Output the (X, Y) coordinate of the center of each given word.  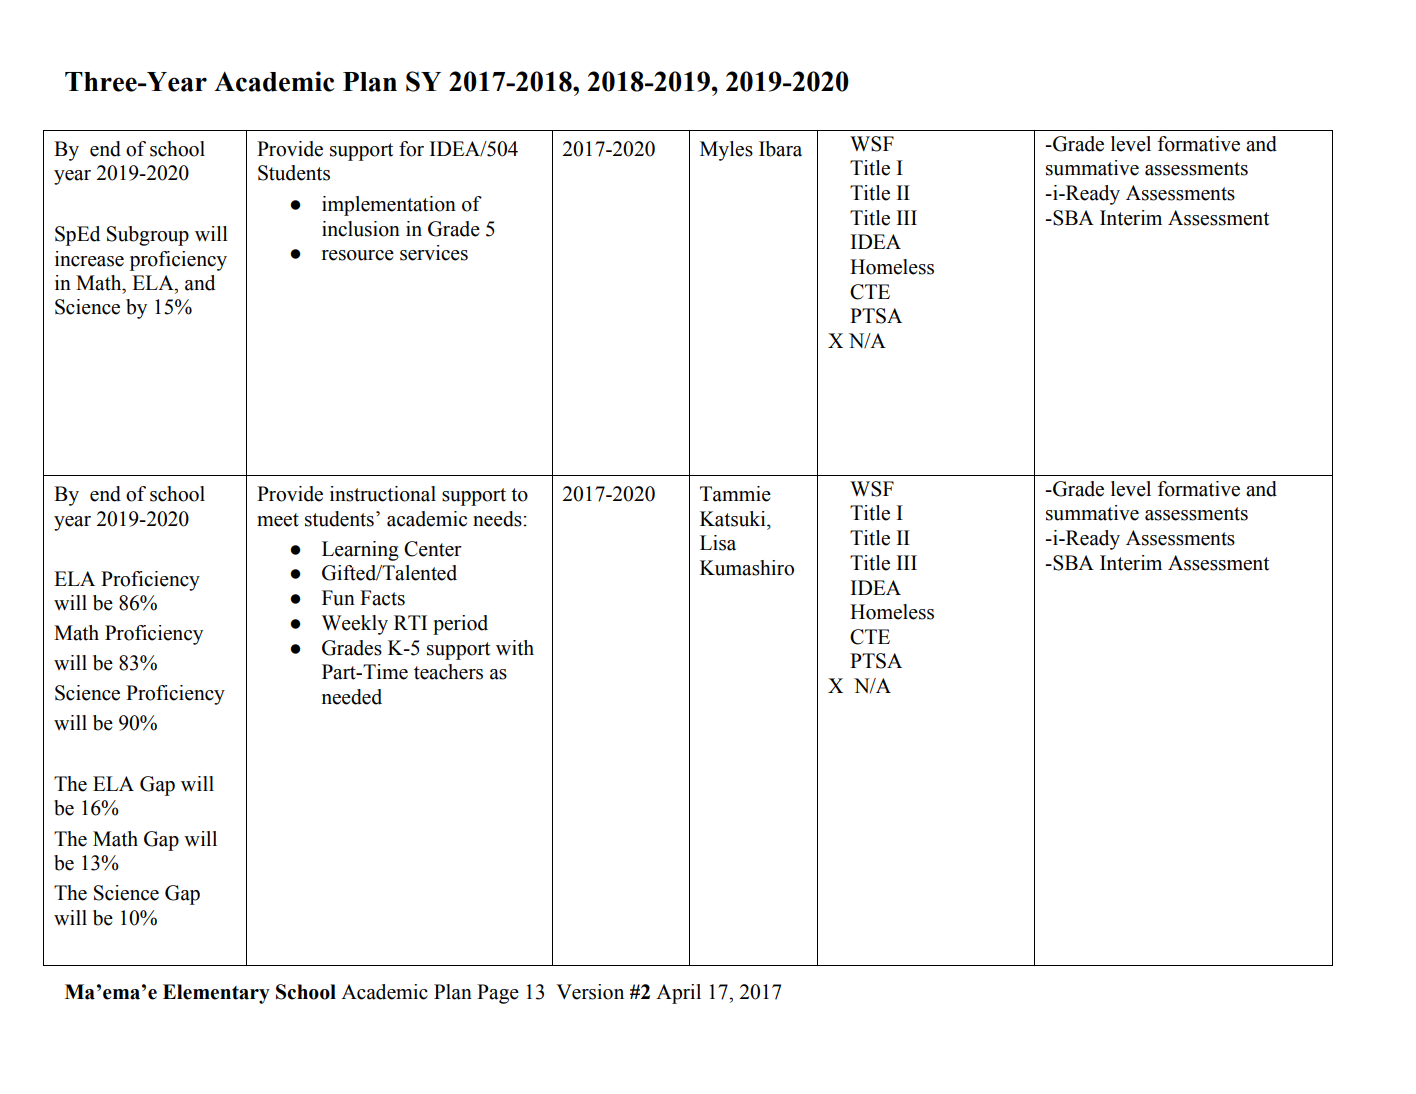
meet (278, 520)
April (678, 994)
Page (498, 994)
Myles (726, 151)
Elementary (216, 994)
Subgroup (148, 236)
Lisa (718, 543)
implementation (389, 206)
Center (433, 549)
